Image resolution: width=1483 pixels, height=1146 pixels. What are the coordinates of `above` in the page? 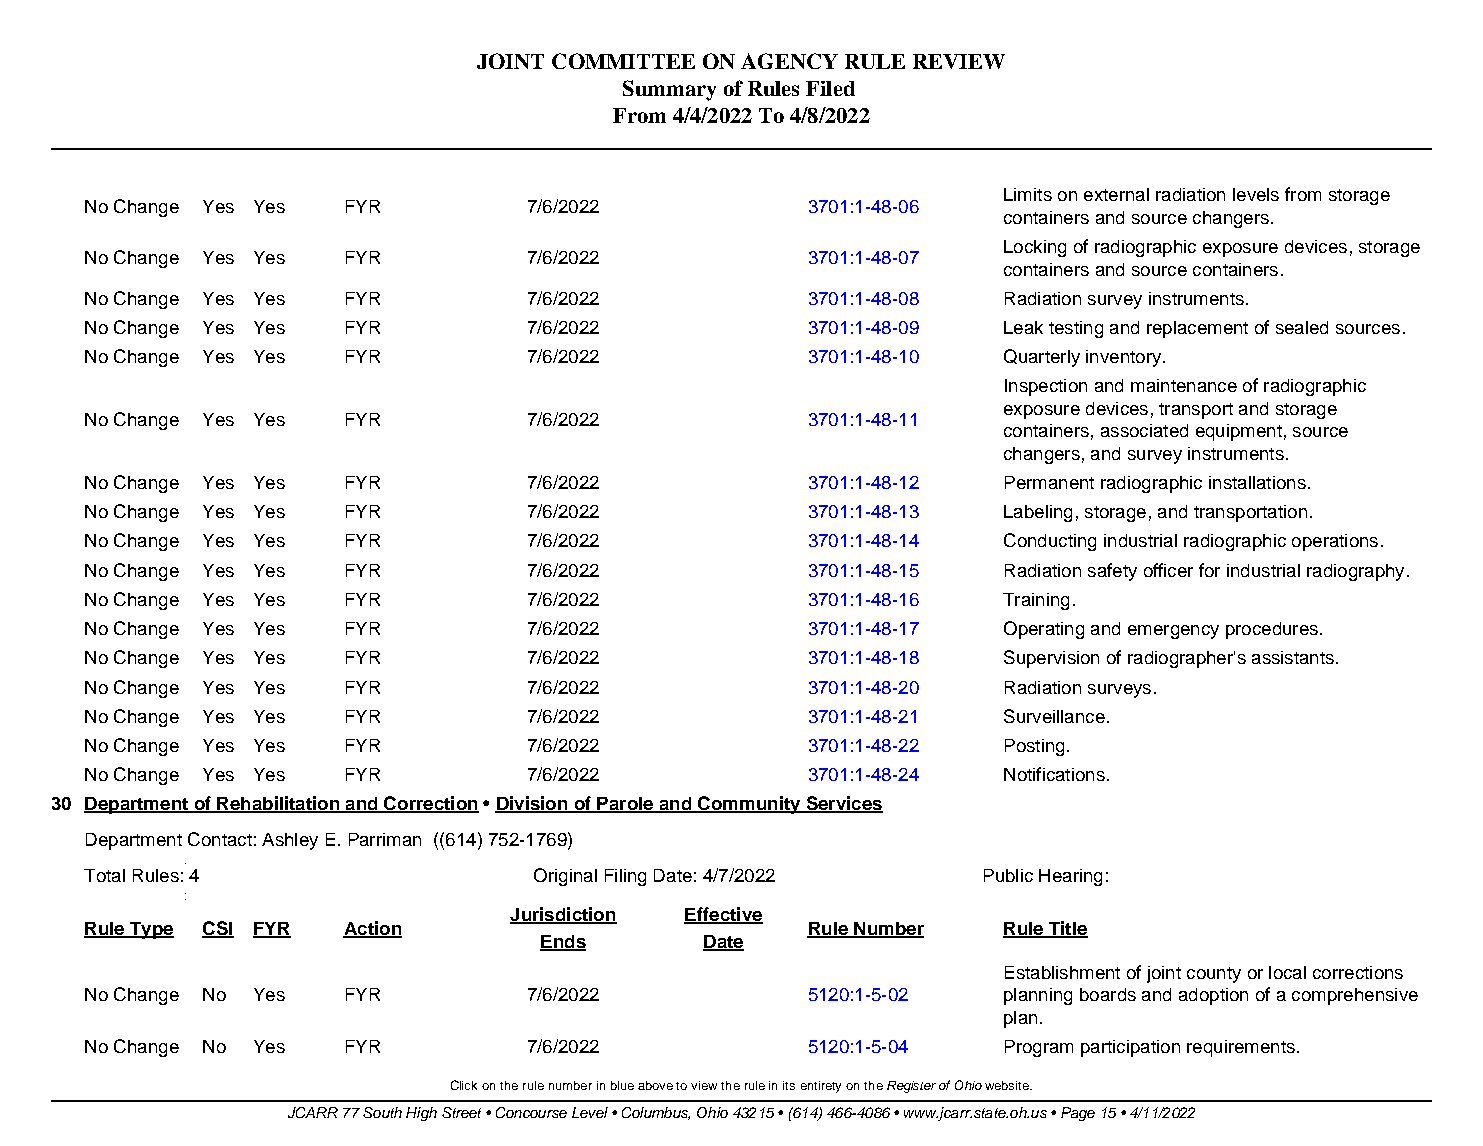 It's located at (655, 1085).
